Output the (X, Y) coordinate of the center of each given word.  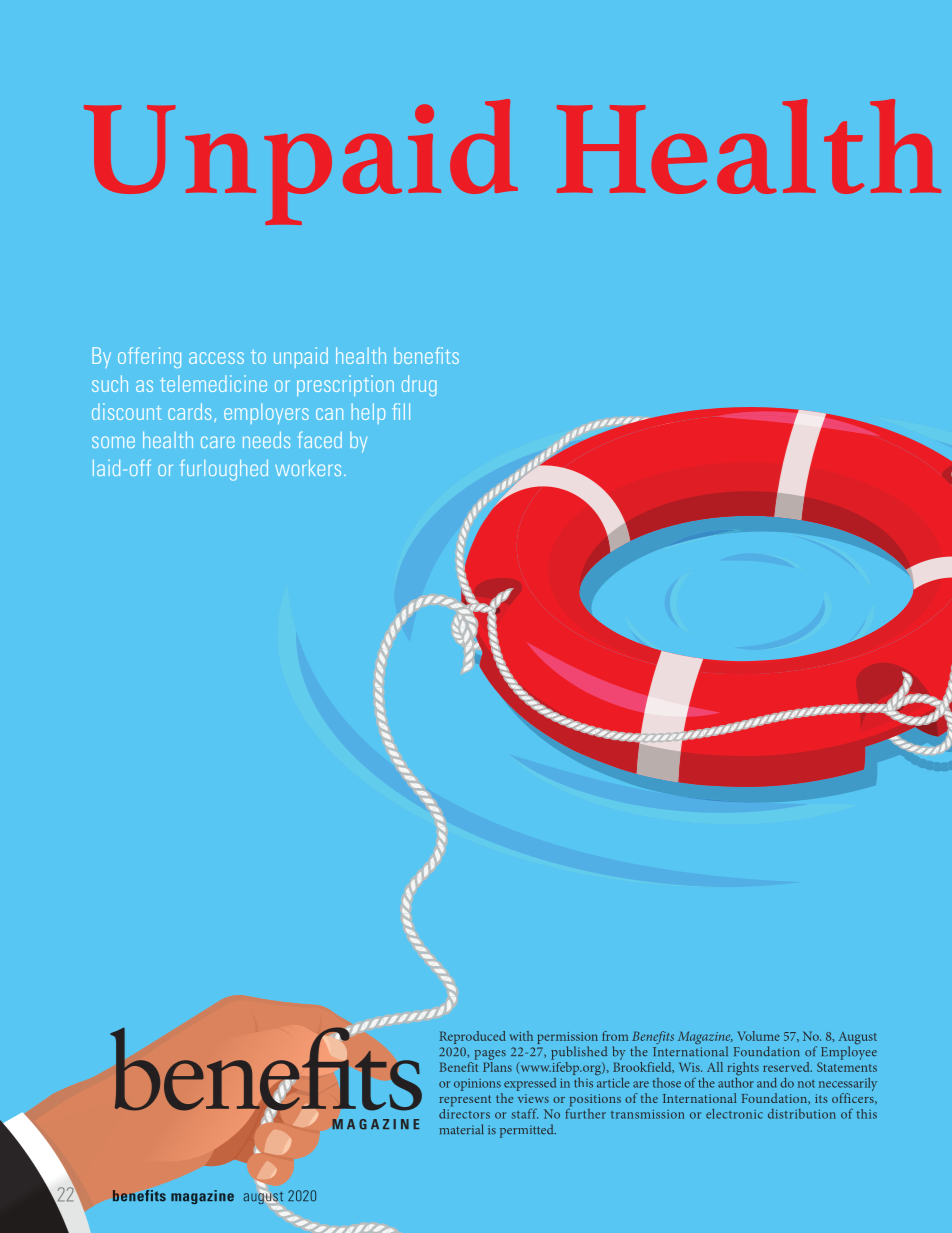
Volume (758, 1036)
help (368, 413)
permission (567, 1039)
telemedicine (213, 383)
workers (308, 468)
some (113, 442)
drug (419, 385)
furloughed (224, 470)
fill (401, 411)
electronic (734, 1114)
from (615, 1036)
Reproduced (473, 1037)
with (521, 1036)
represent (465, 1101)
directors (464, 1112)
